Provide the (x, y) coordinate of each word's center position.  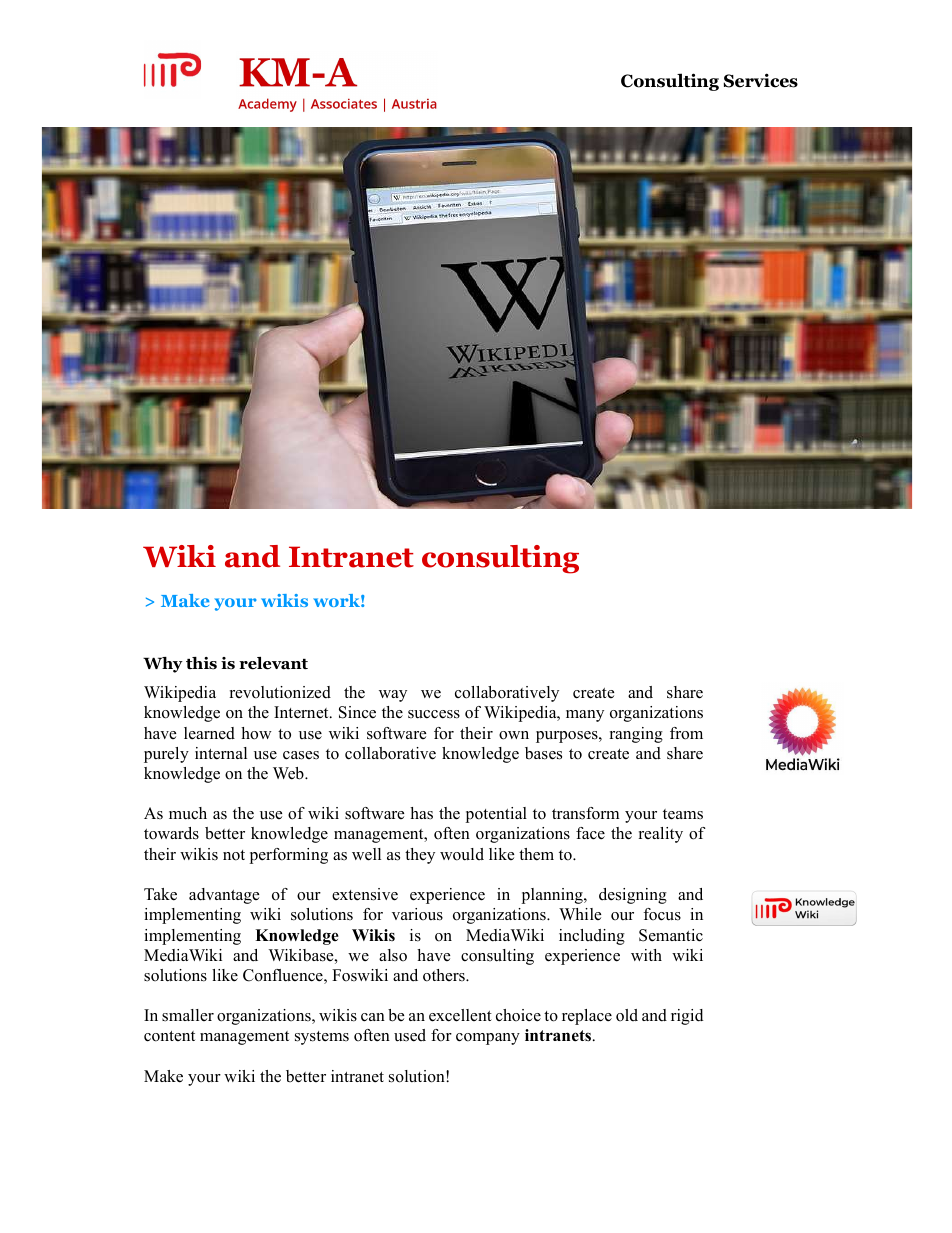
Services (761, 80)
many (585, 716)
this (201, 663)
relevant (273, 663)
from (686, 733)
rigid (687, 1017)
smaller (188, 1015)
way (393, 696)
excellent (460, 1015)
